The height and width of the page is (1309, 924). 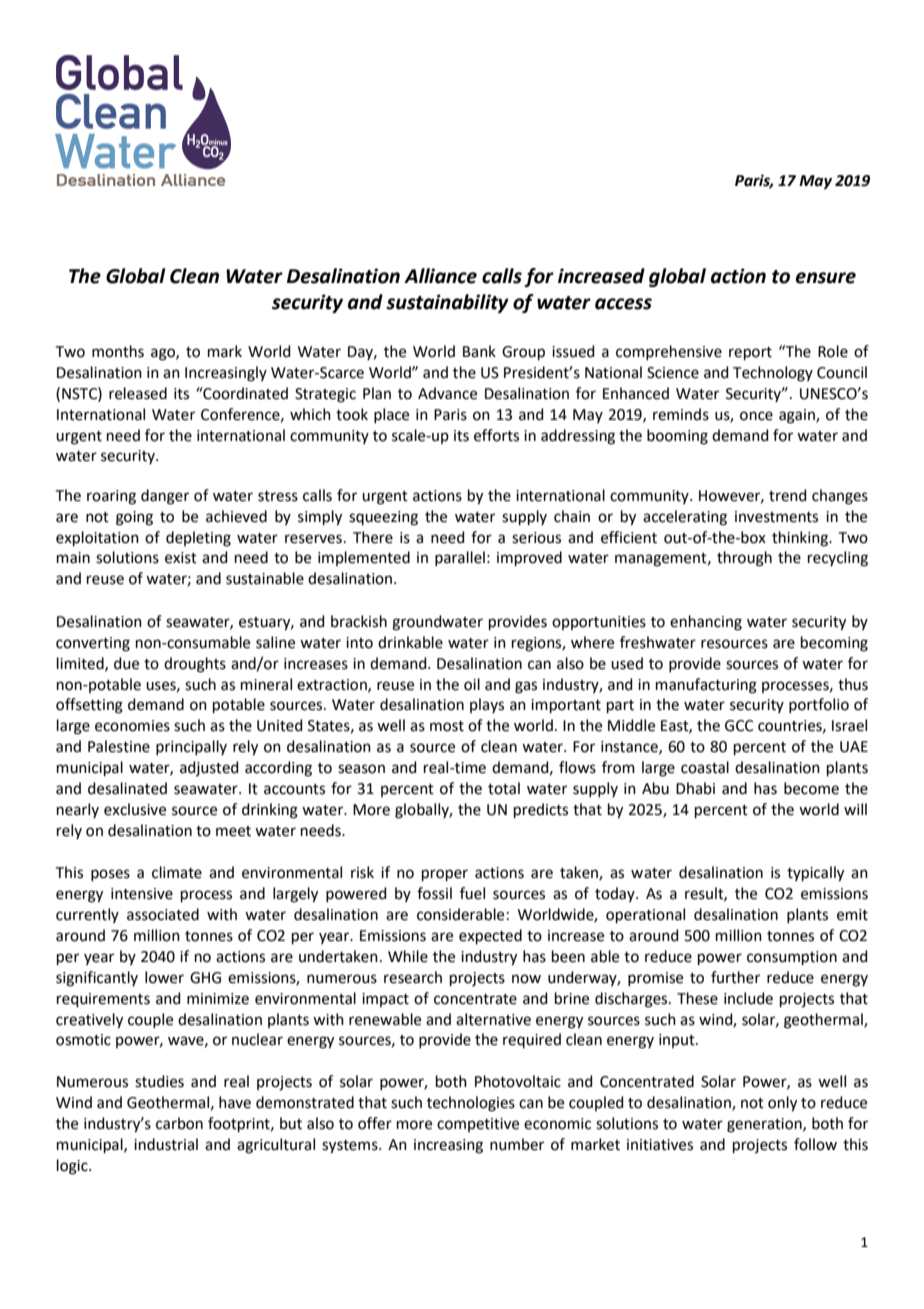 I want to click on industrial, so click(x=166, y=1144).
